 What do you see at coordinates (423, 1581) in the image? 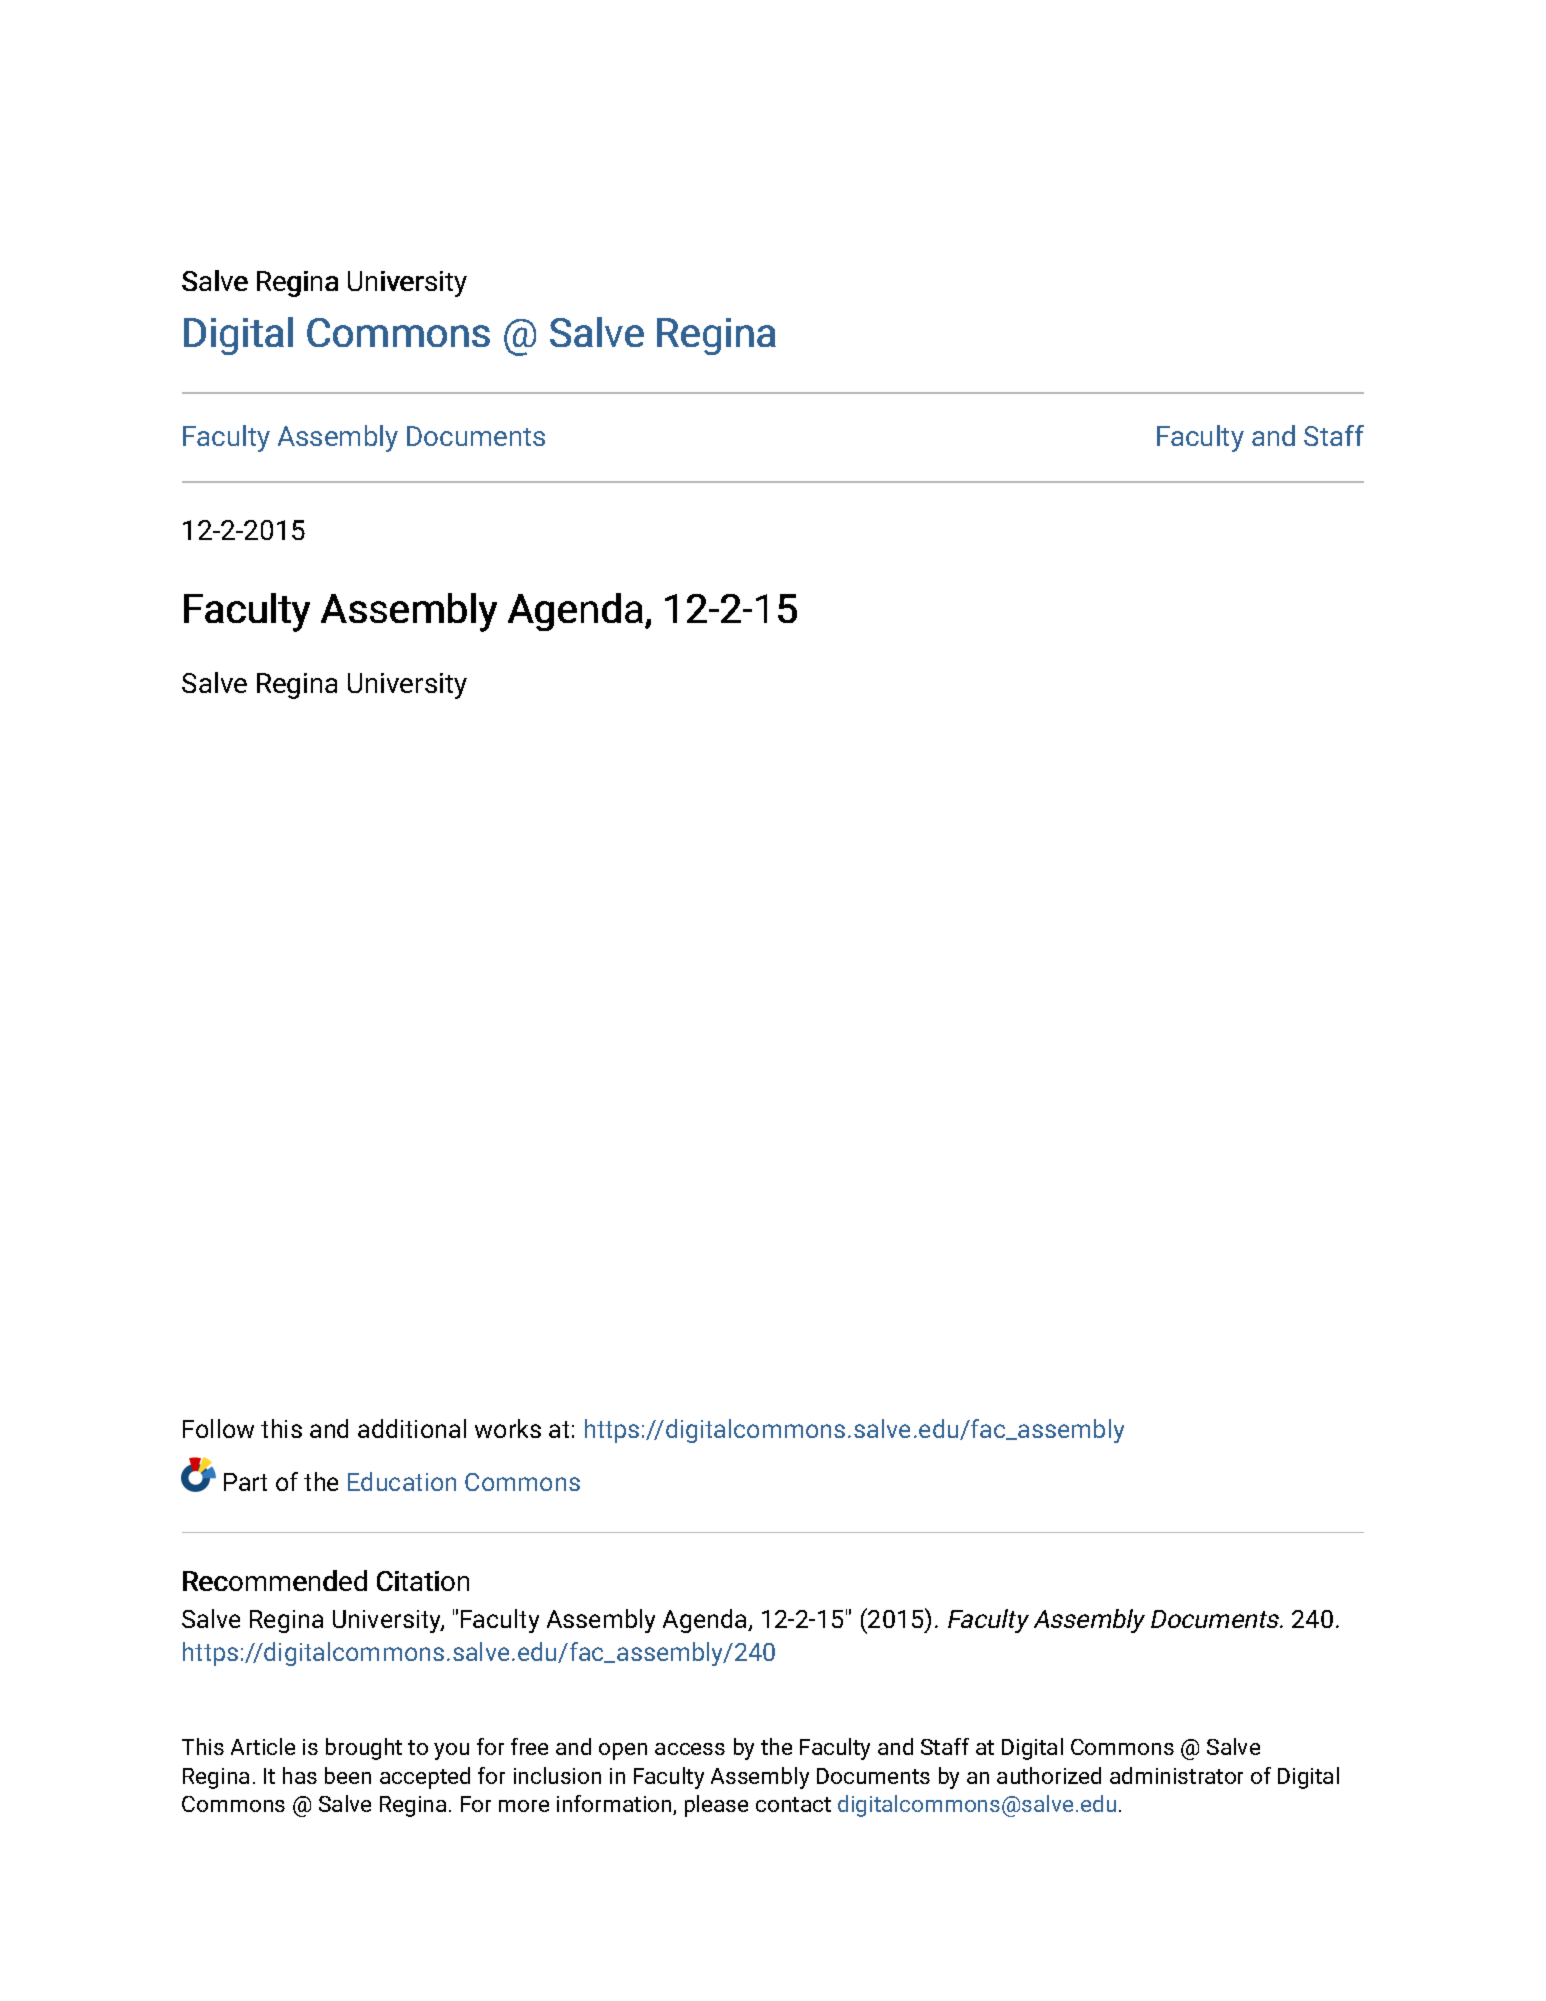
I see `Citation` at bounding box center [423, 1581].
